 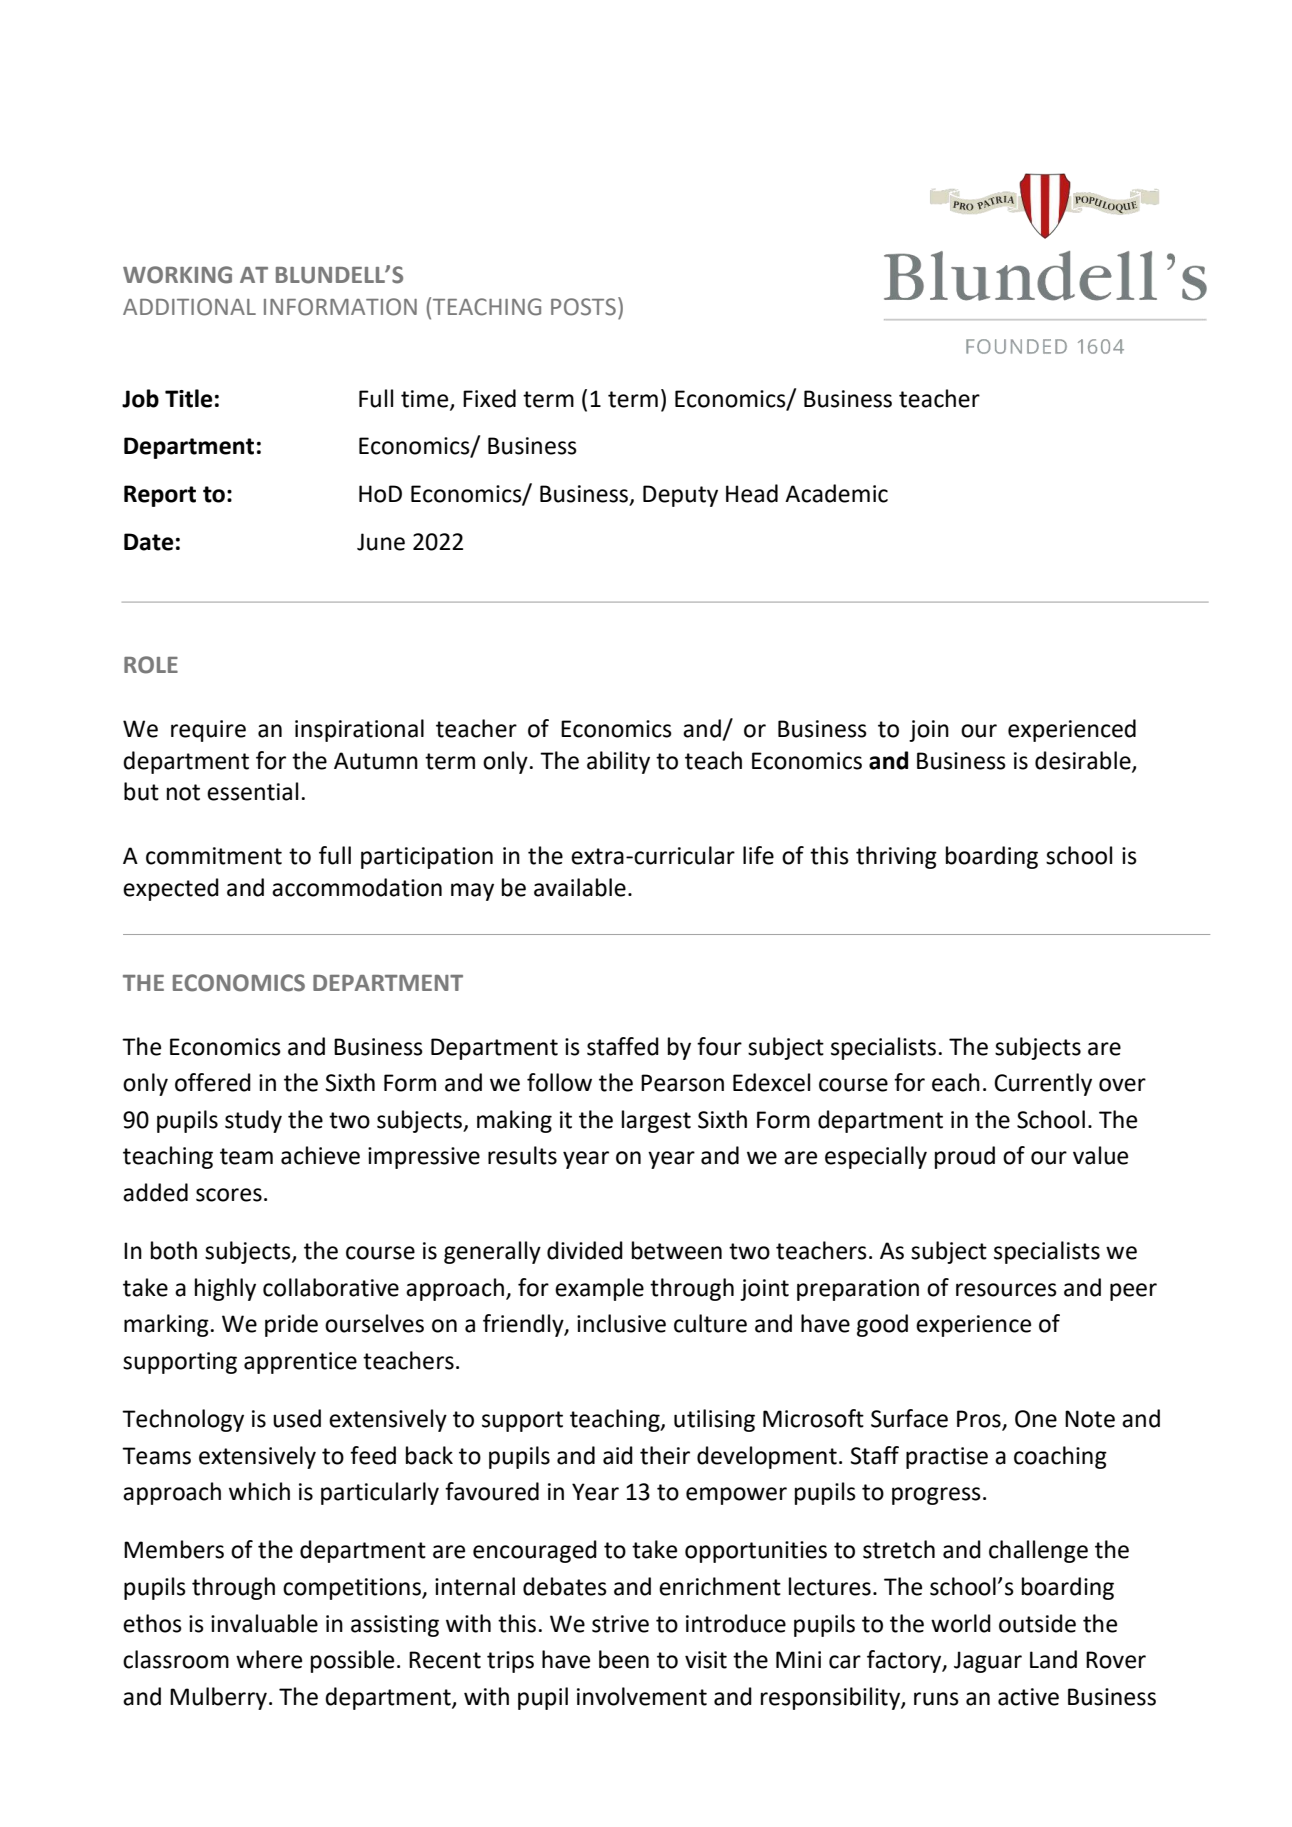 I want to click on One, so click(x=1036, y=1419).
